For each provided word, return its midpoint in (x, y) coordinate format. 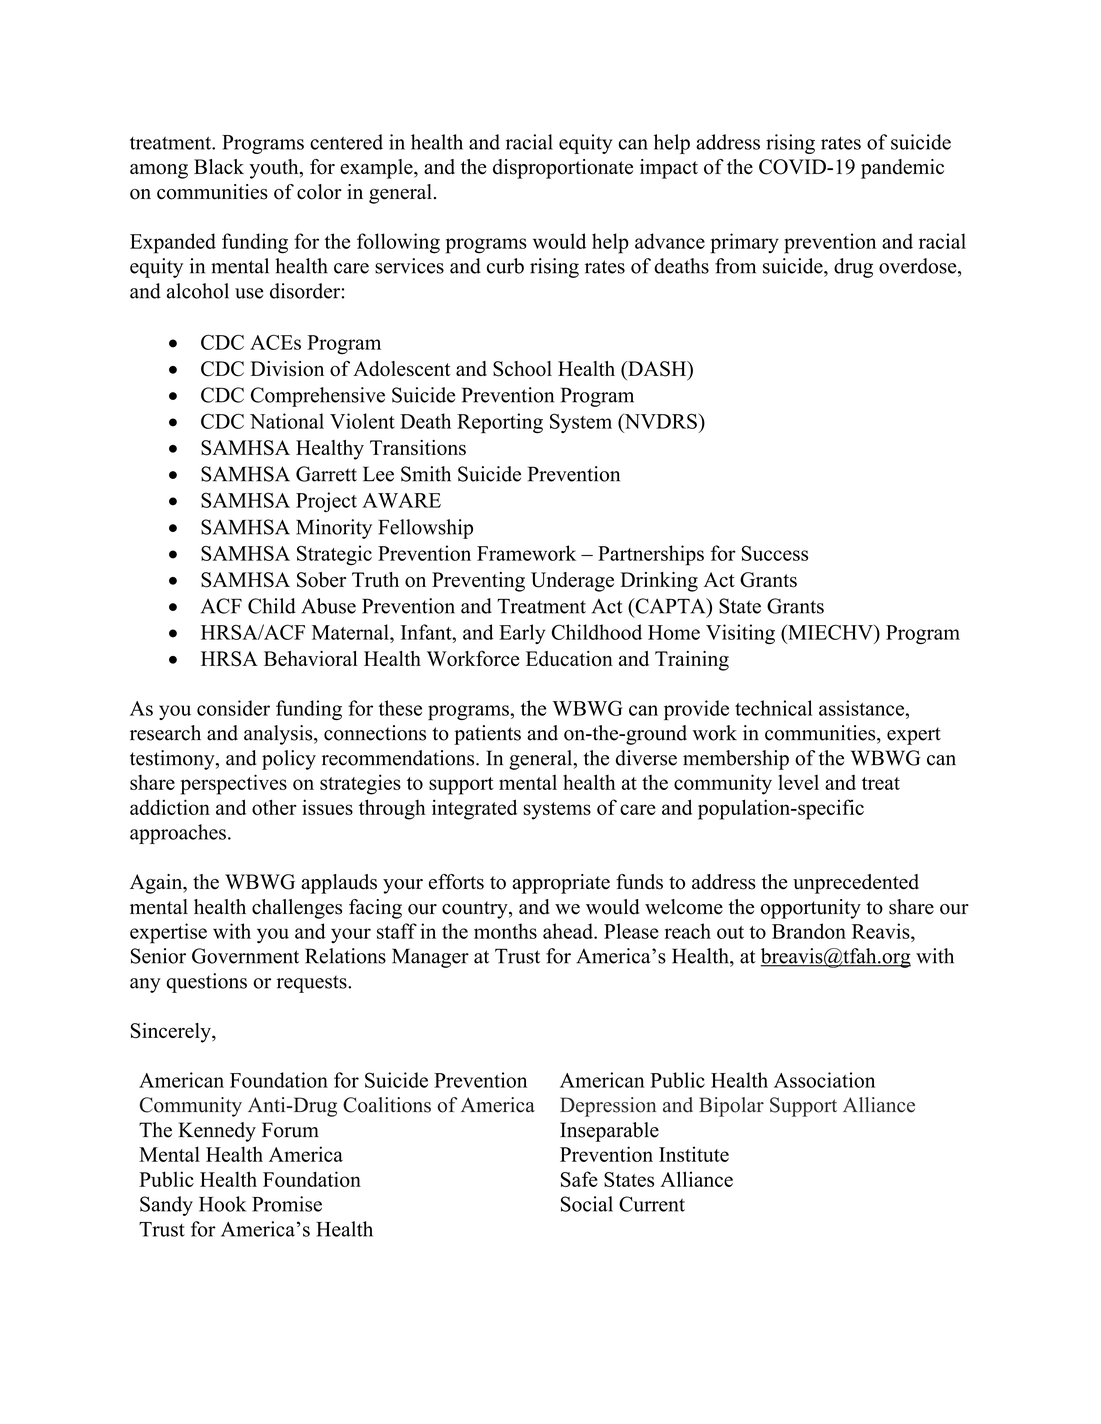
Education (569, 659)
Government (245, 956)
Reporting (500, 423)
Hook (222, 1204)
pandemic (902, 169)
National (287, 421)
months (505, 931)
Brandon (809, 931)
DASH (657, 370)
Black (219, 167)
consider (233, 708)
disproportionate (563, 169)
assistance (863, 708)
